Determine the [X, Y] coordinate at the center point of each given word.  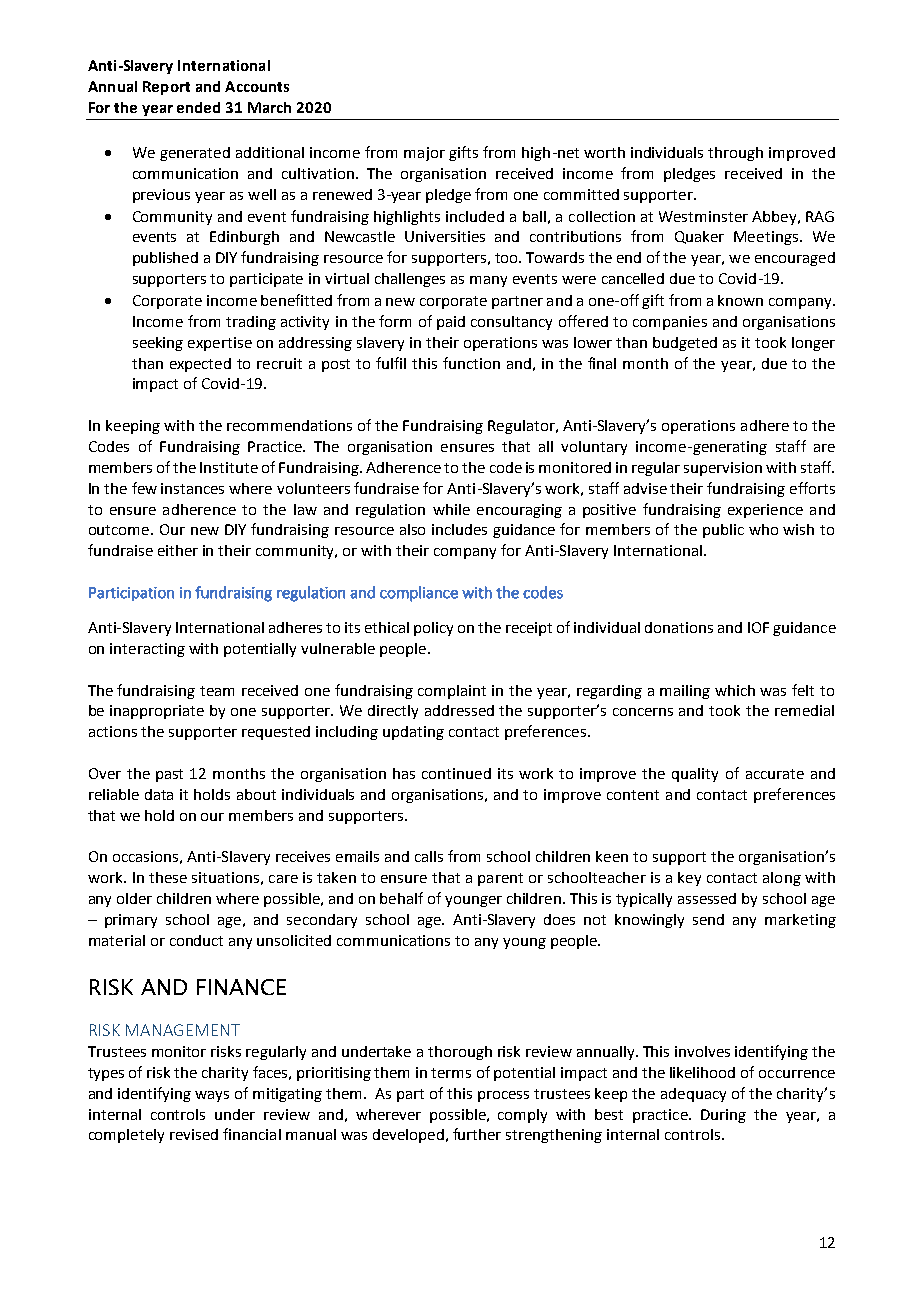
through [735, 154]
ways [212, 1096]
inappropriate [157, 712]
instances [192, 488]
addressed [459, 710]
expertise [220, 344]
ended [198, 107]
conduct [196, 940]
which [735, 690]
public [723, 531]
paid [451, 323]
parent [500, 879]
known [740, 300]
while [451, 509]
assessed [707, 898]
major [424, 154]
